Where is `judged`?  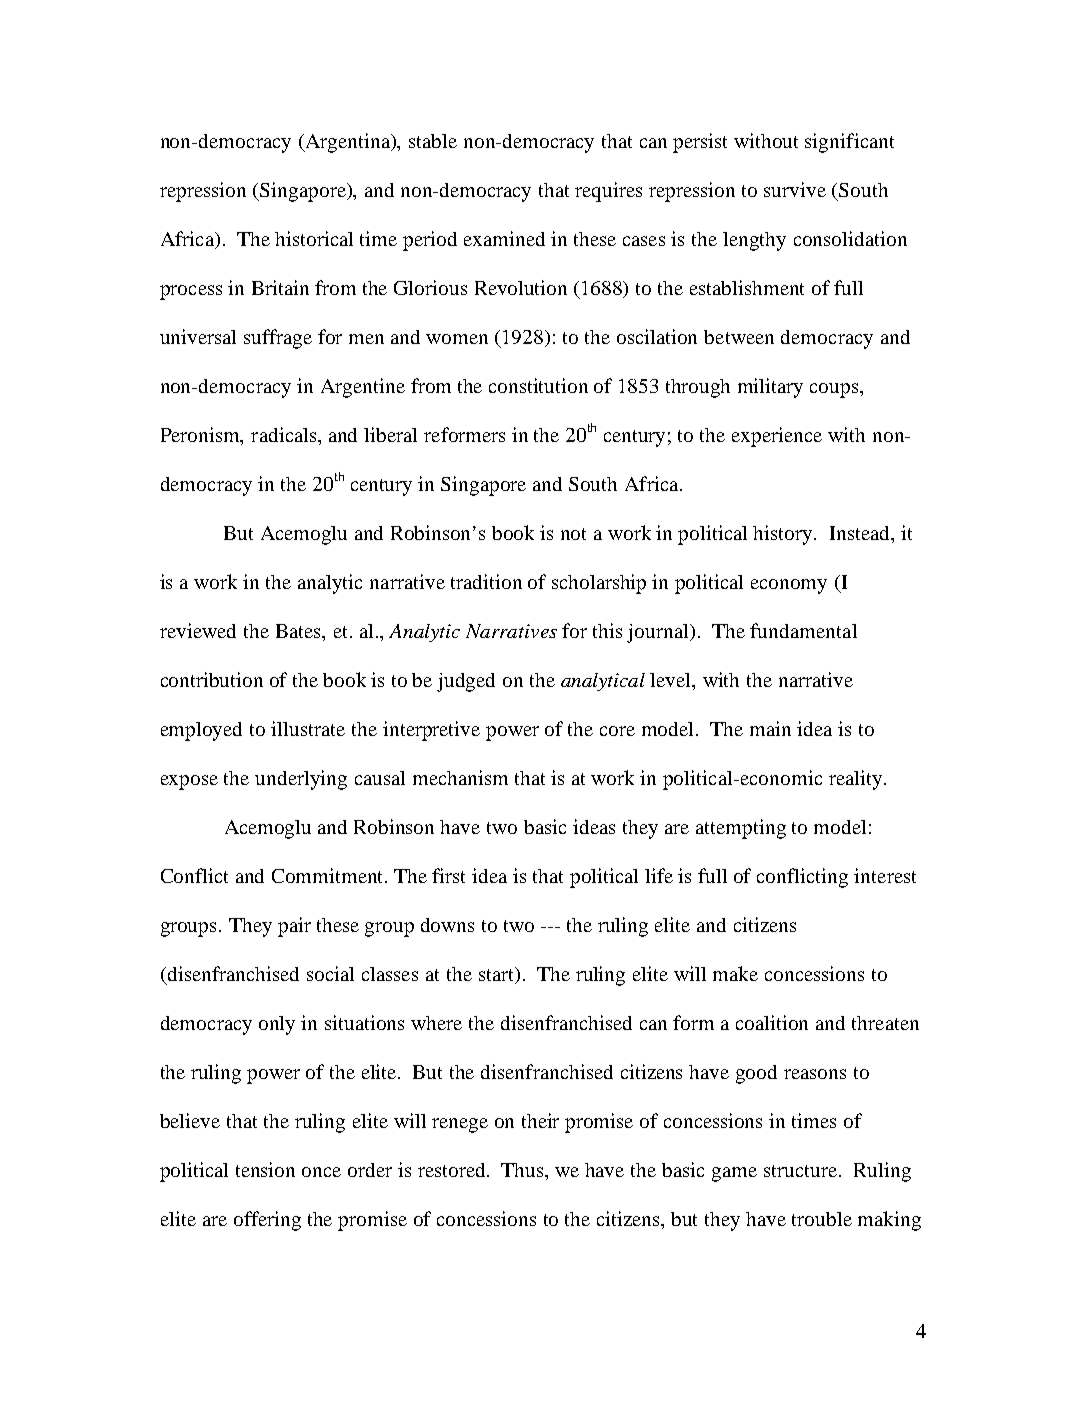 judged is located at coordinates (466, 682).
